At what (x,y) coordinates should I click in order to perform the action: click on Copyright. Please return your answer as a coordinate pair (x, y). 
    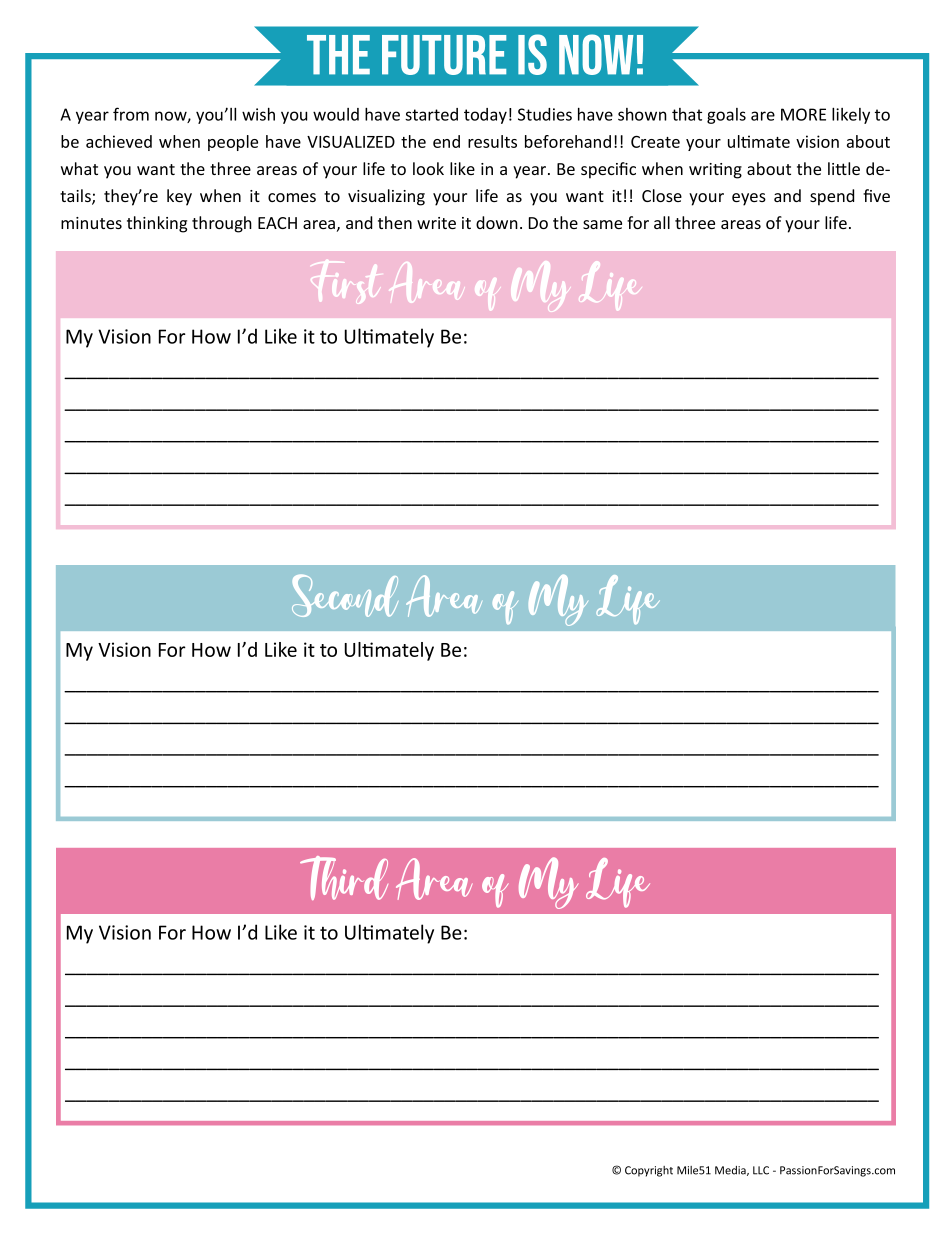
    Looking at the image, I should click on (649, 1171).
